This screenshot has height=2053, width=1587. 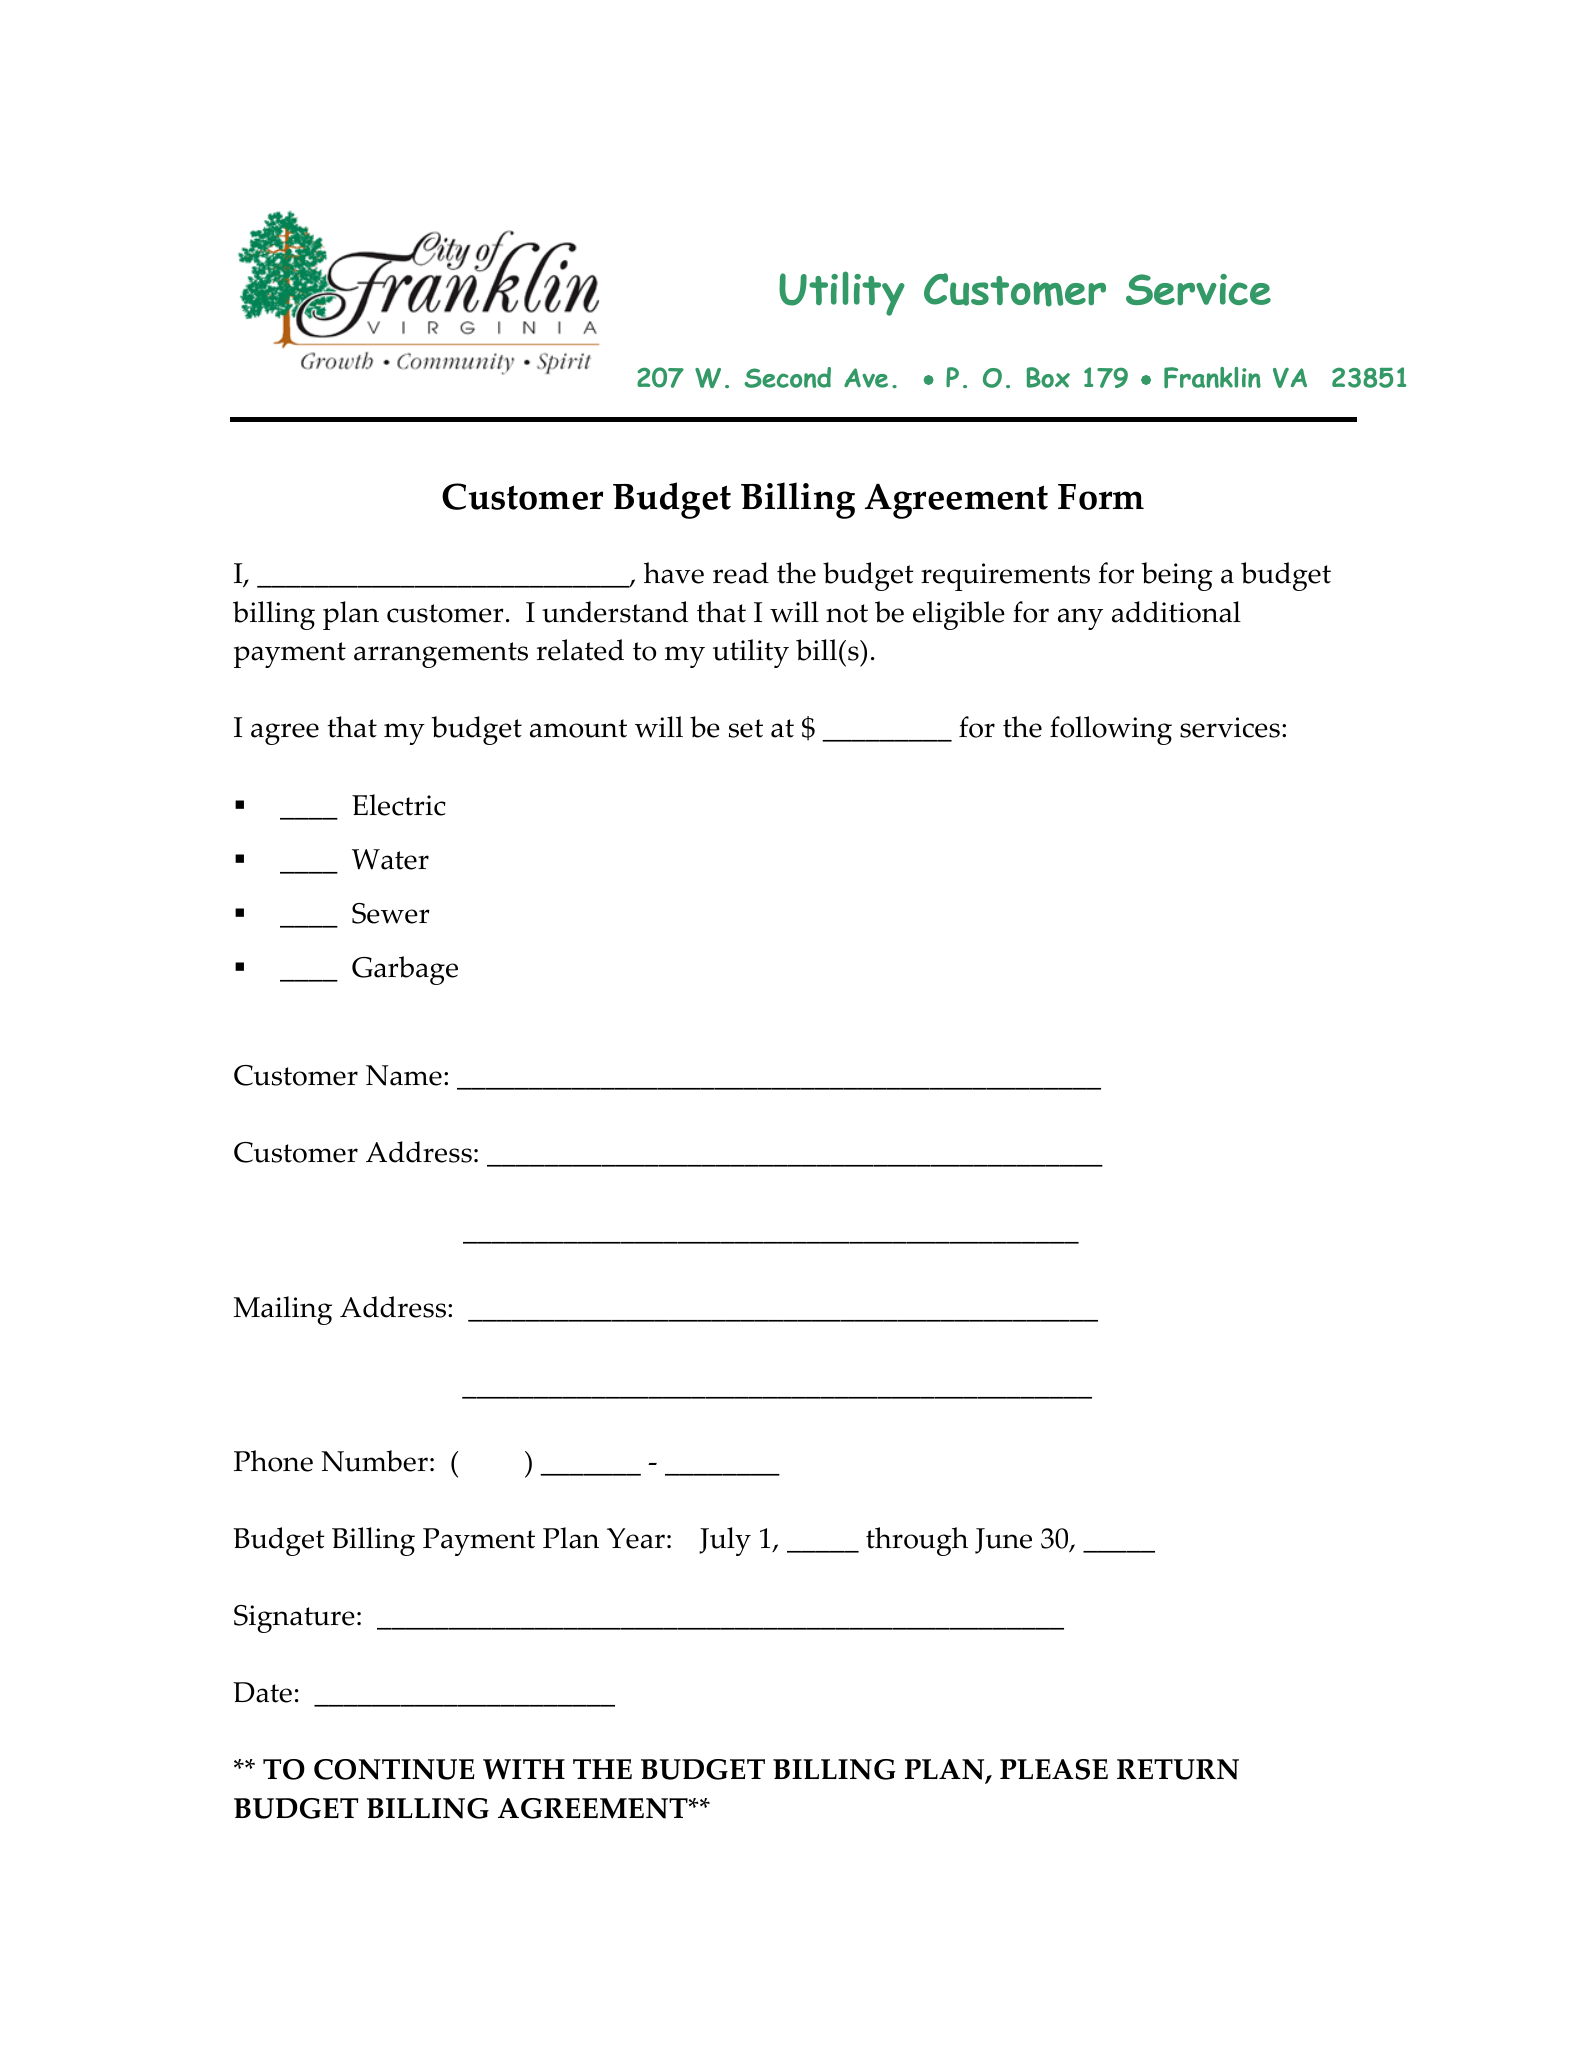 I want to click on amount, so click(x=578, y=728).
